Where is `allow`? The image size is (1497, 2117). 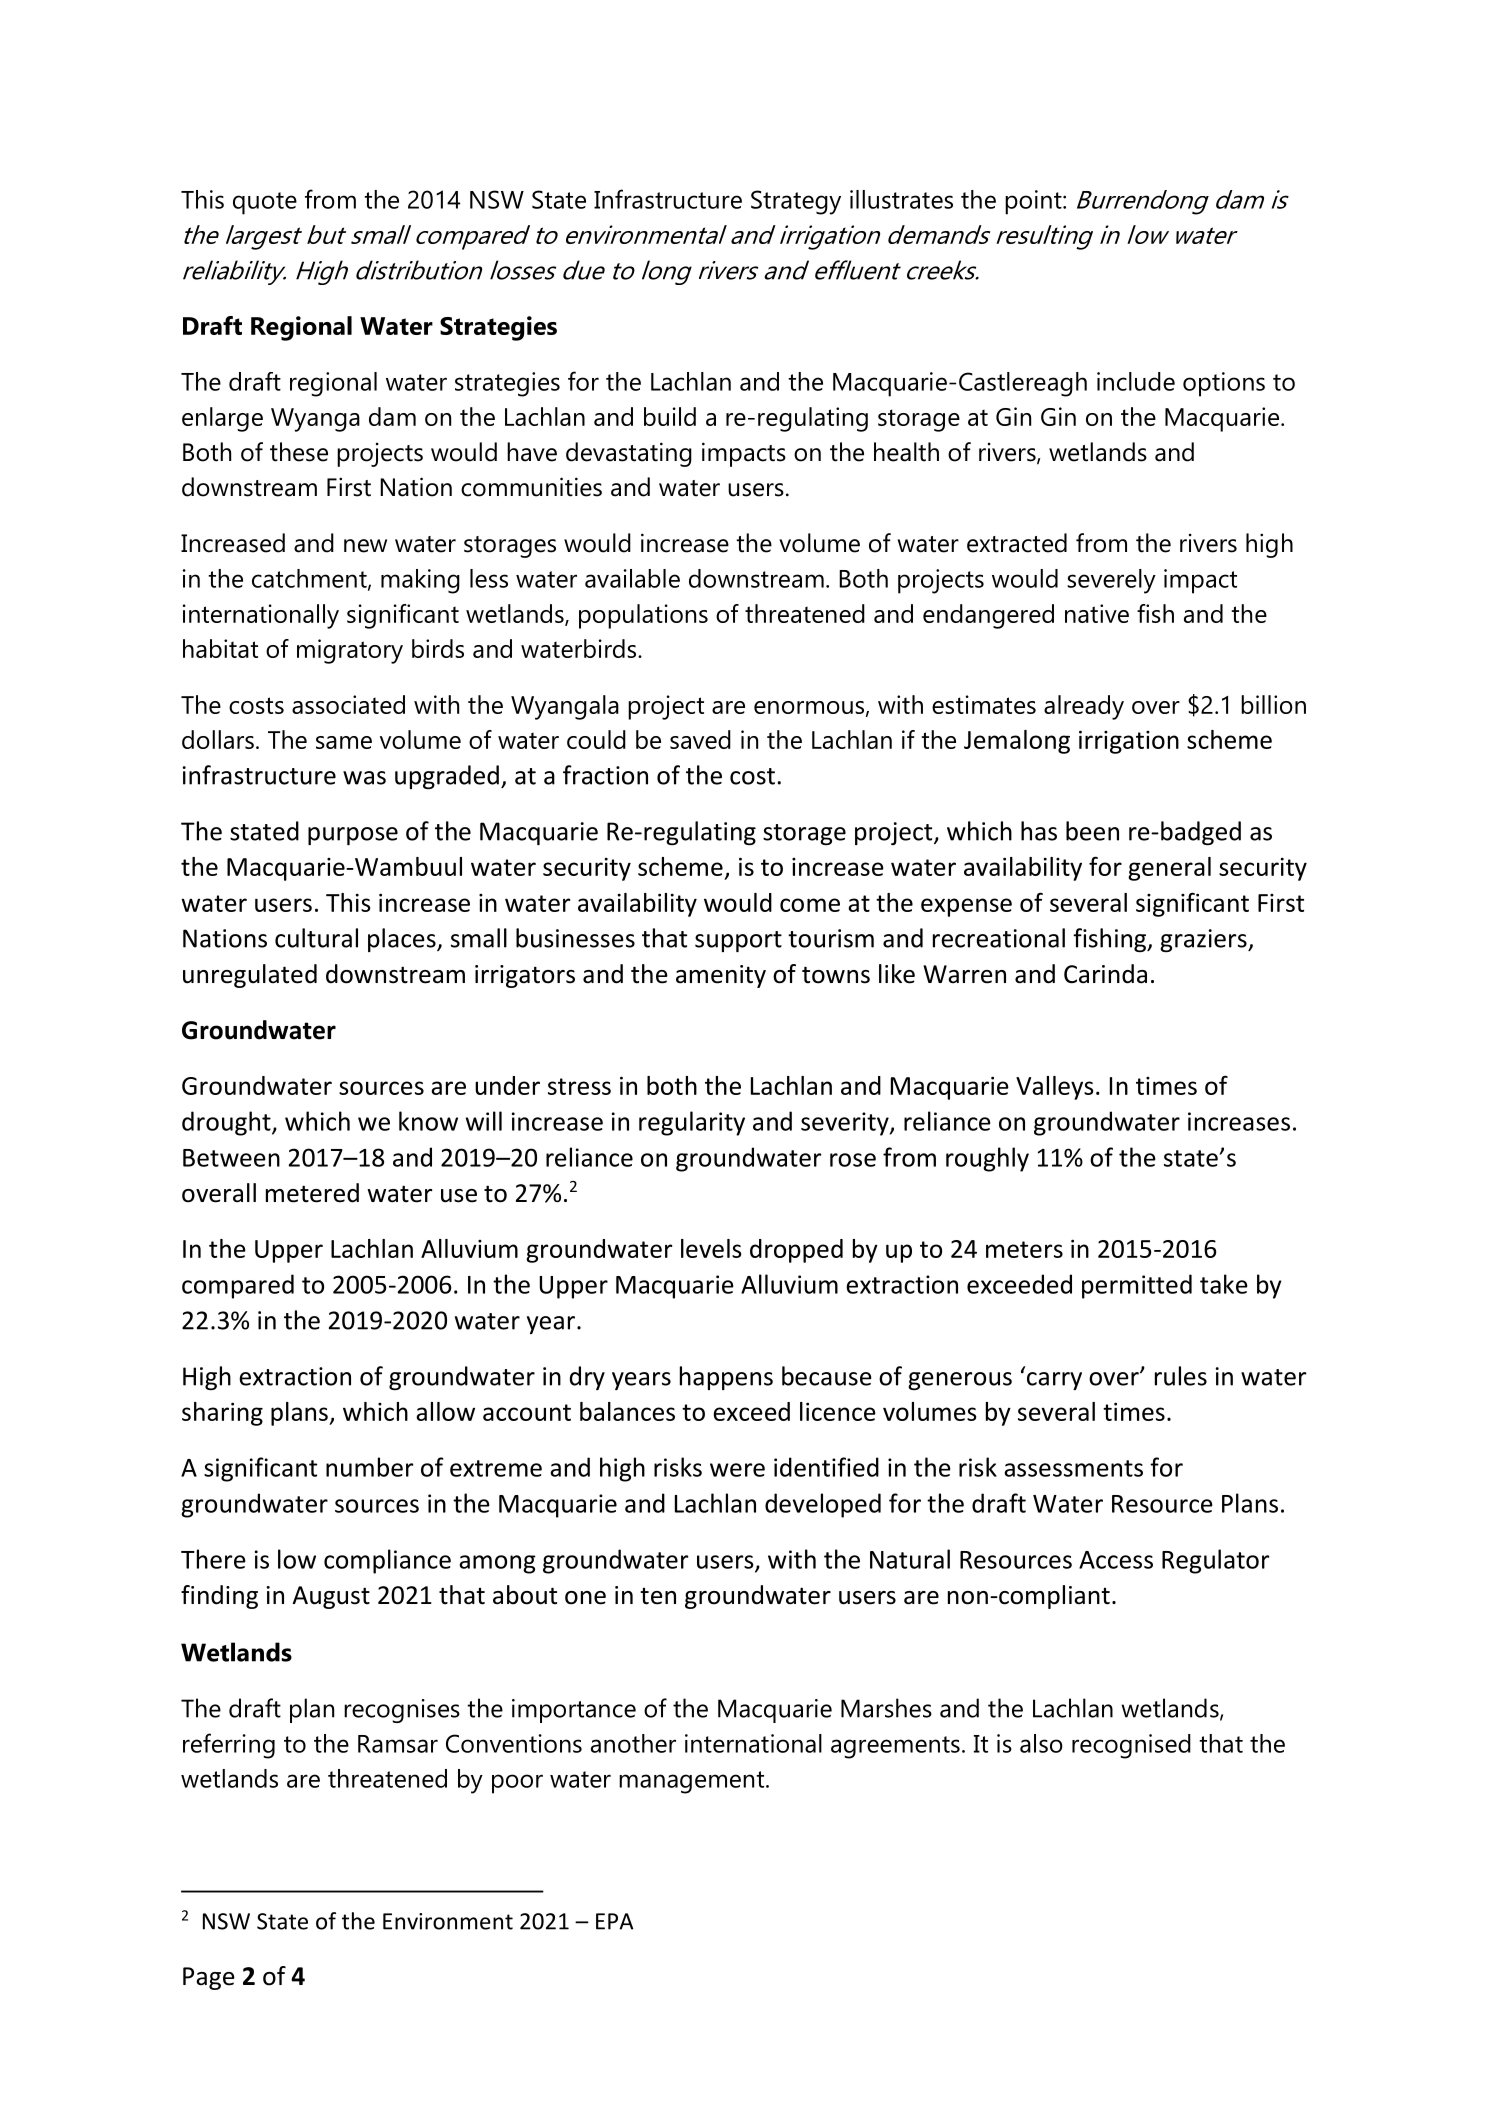
allow is located at coordinates (445, 1411).
